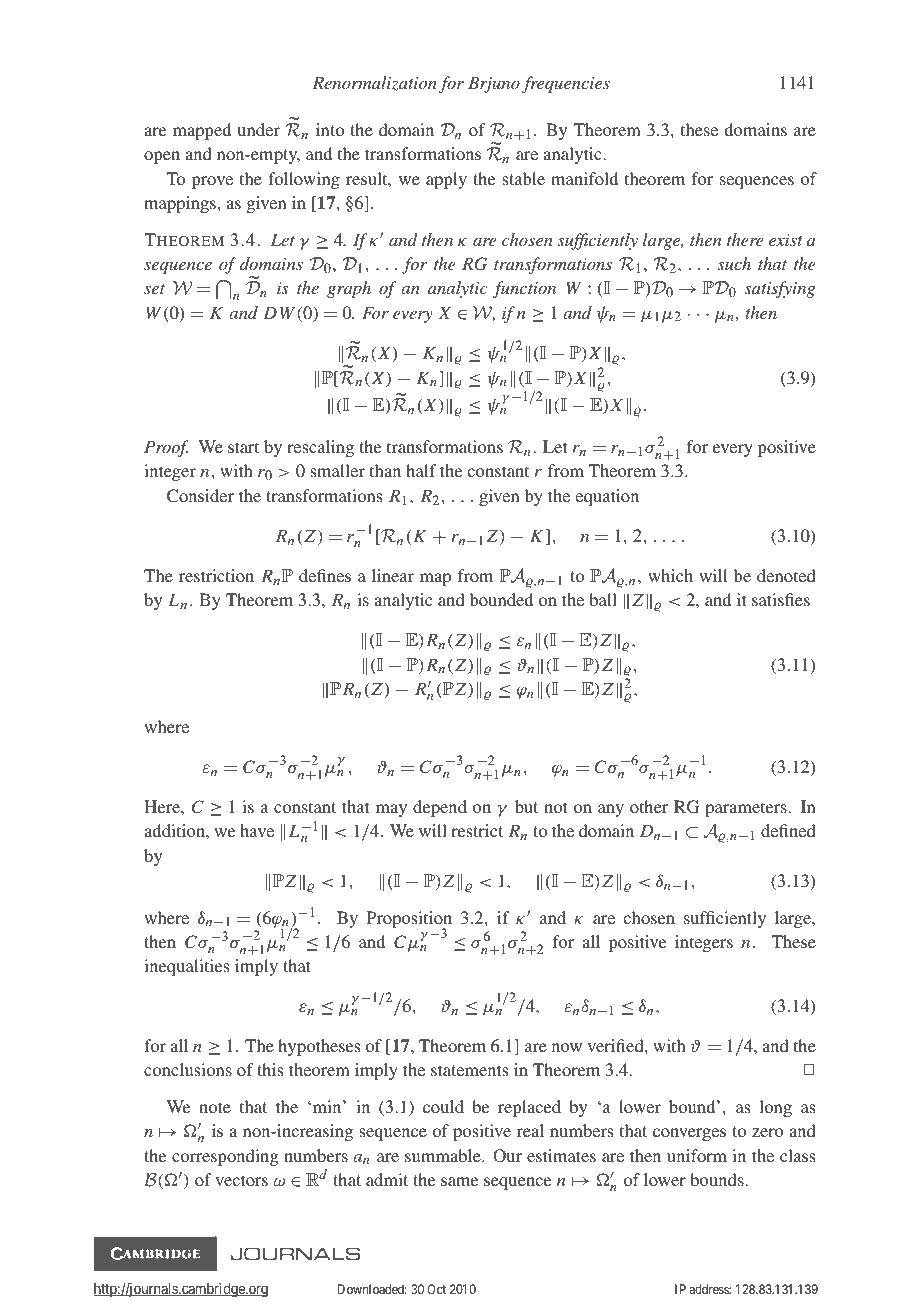 This image has width=924, height=1313. What do you see at coordinates (241, 1180) in the image?
I see `vectors` at bounding box center [241, 1180].
